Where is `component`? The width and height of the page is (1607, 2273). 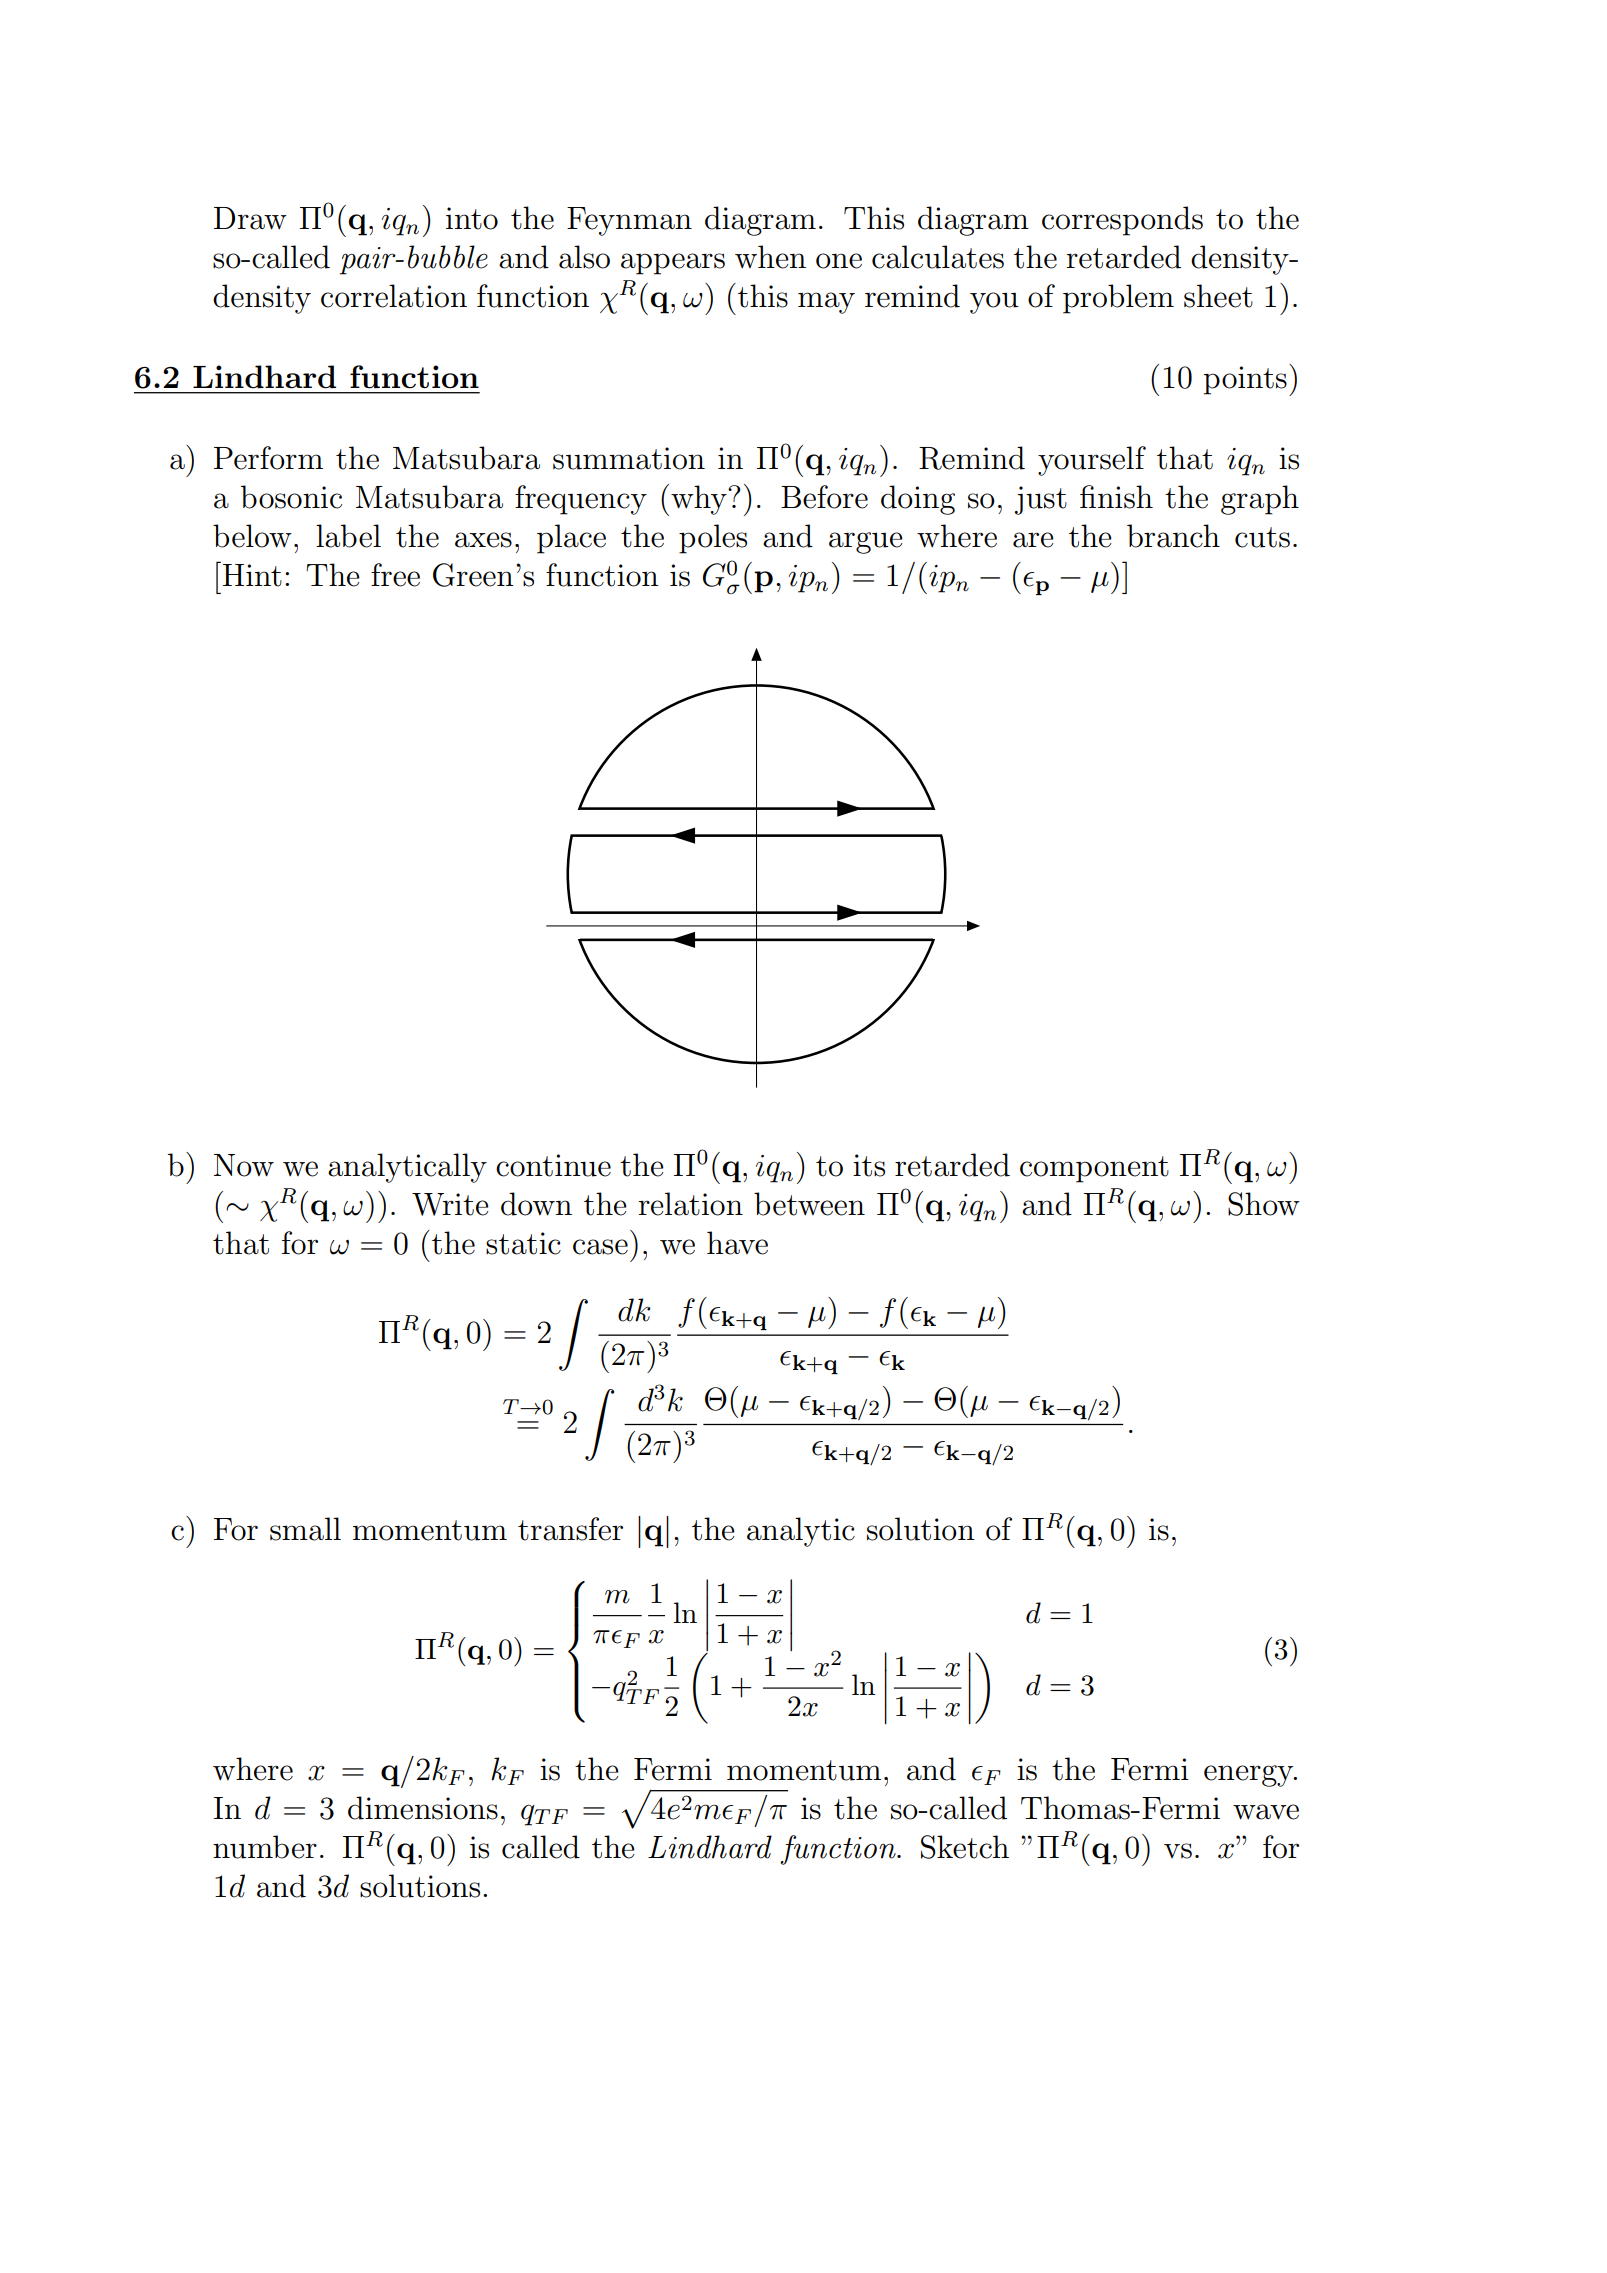 component is located at coordinates (1094, 1169).
